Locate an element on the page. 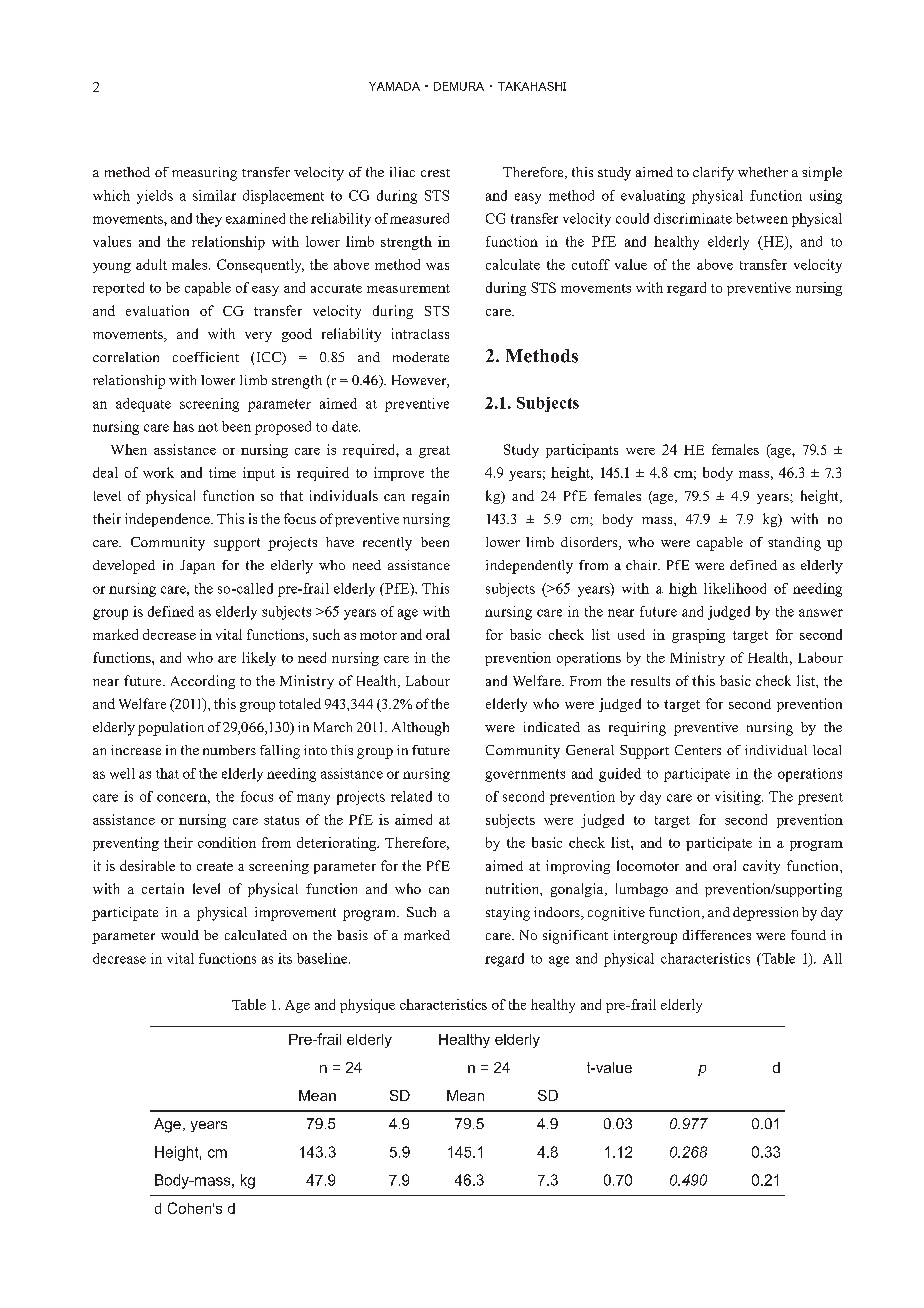  participants is located at coordinates (582, 451).
